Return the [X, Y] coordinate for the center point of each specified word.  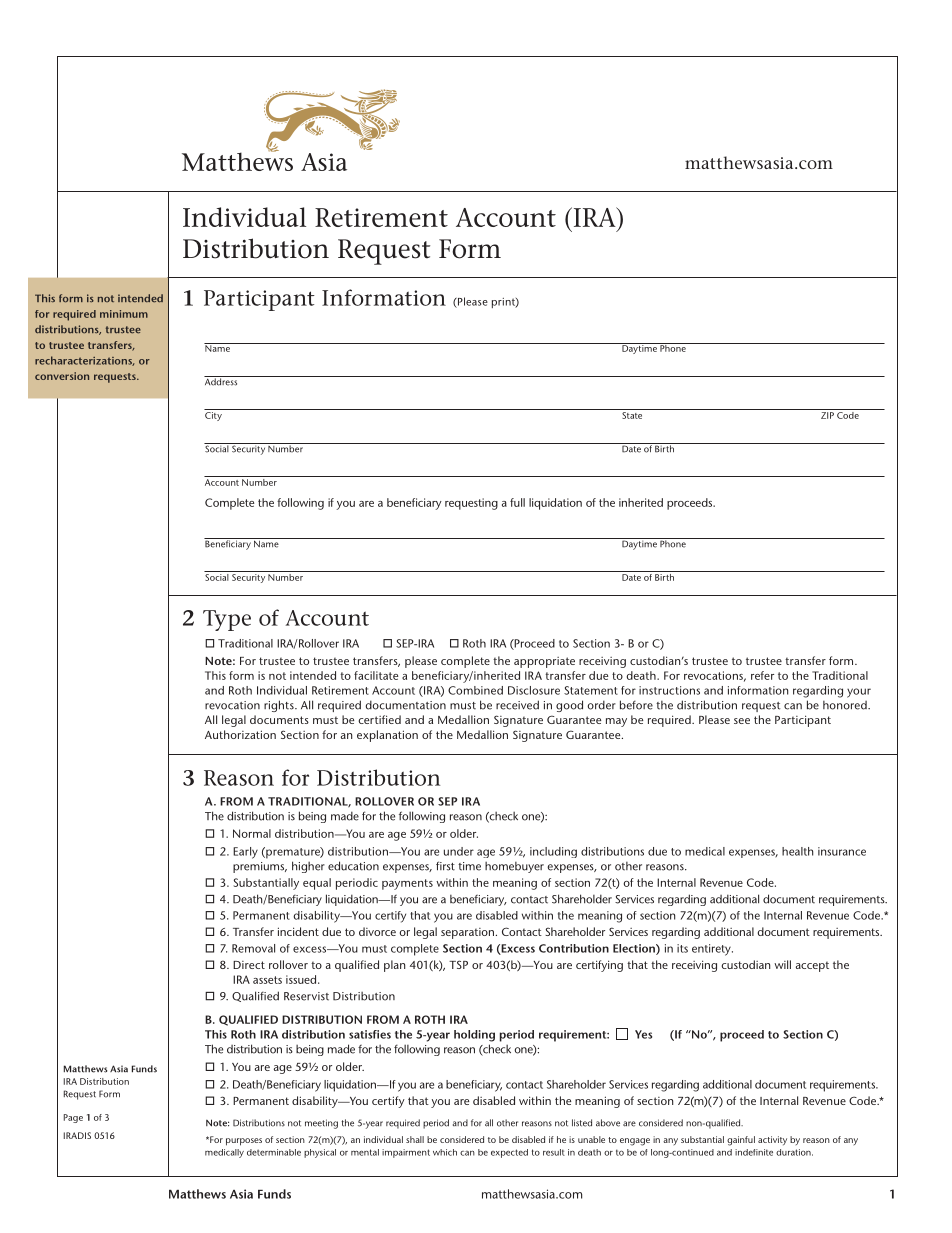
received [517, 705]
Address [222, 381]
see [742, 721]
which [445, 1152]
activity [772, 1140]
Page [73, 1118]
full [517, 502]
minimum [124, 314]
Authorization [240, 734]
